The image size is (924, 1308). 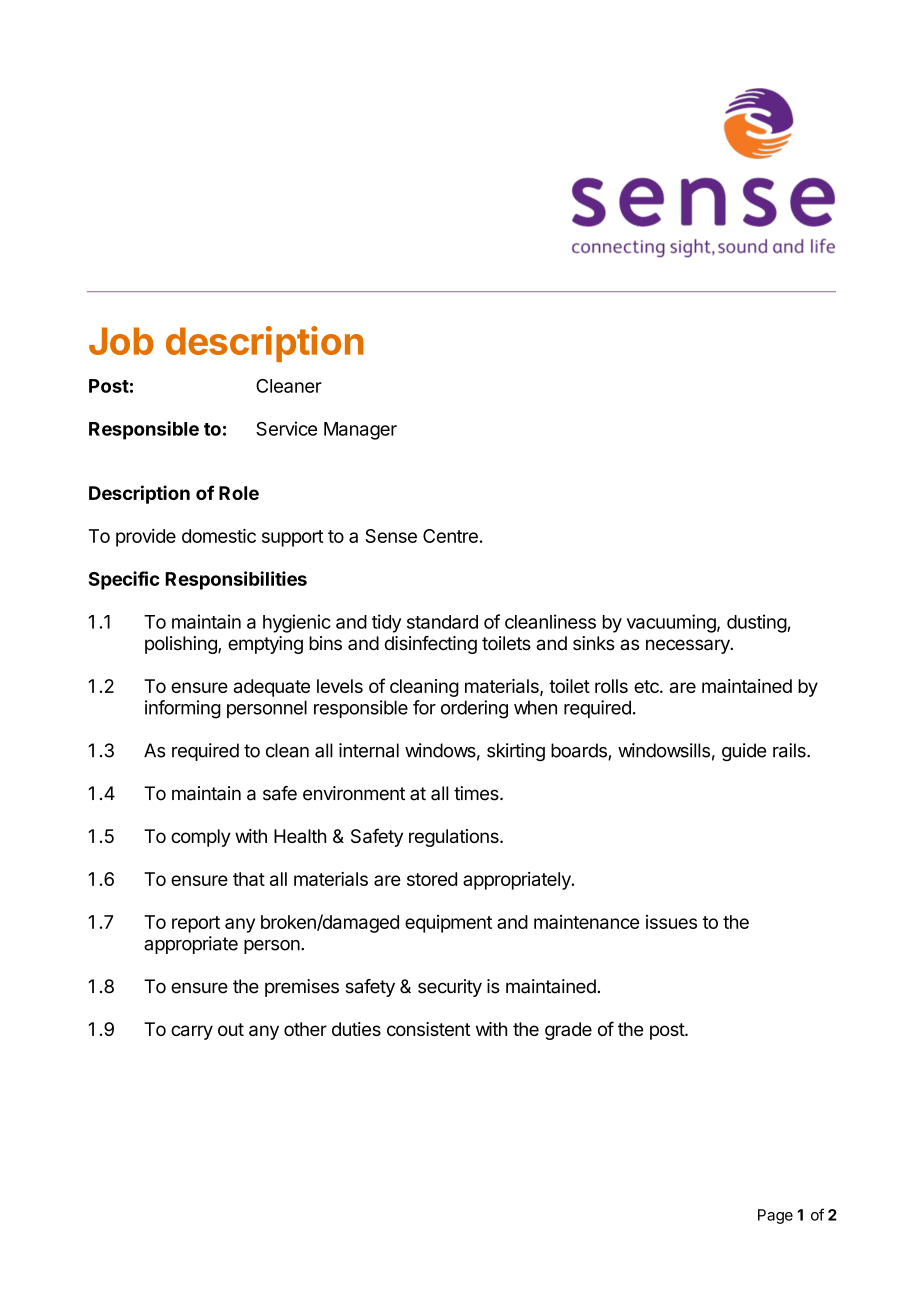 What do you see at coordinates (201, 838) in the screenshot?
I see `comply` at bounding box center [201, 838].
